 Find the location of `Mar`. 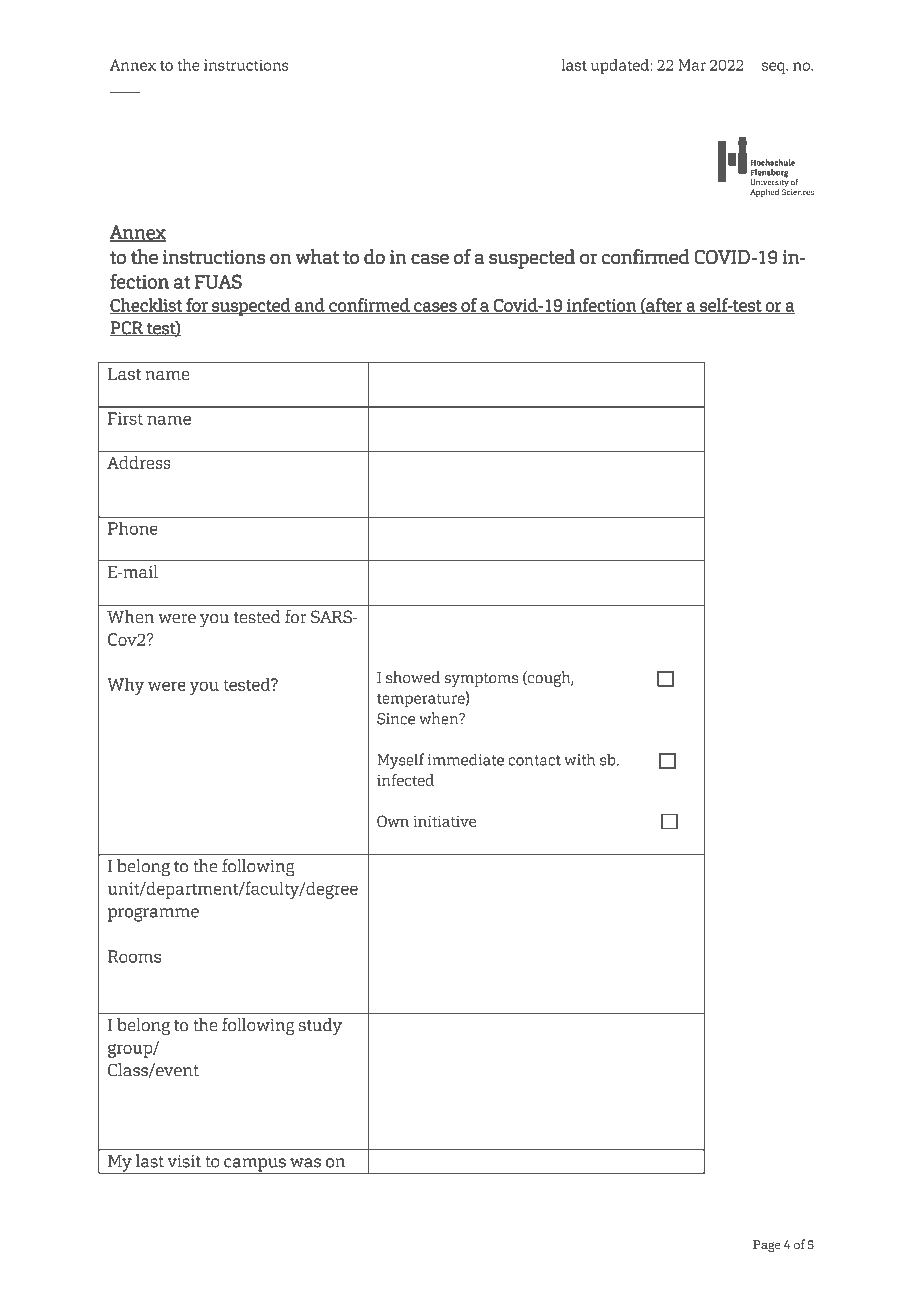

Mar is located at coordinates (692, 65).
